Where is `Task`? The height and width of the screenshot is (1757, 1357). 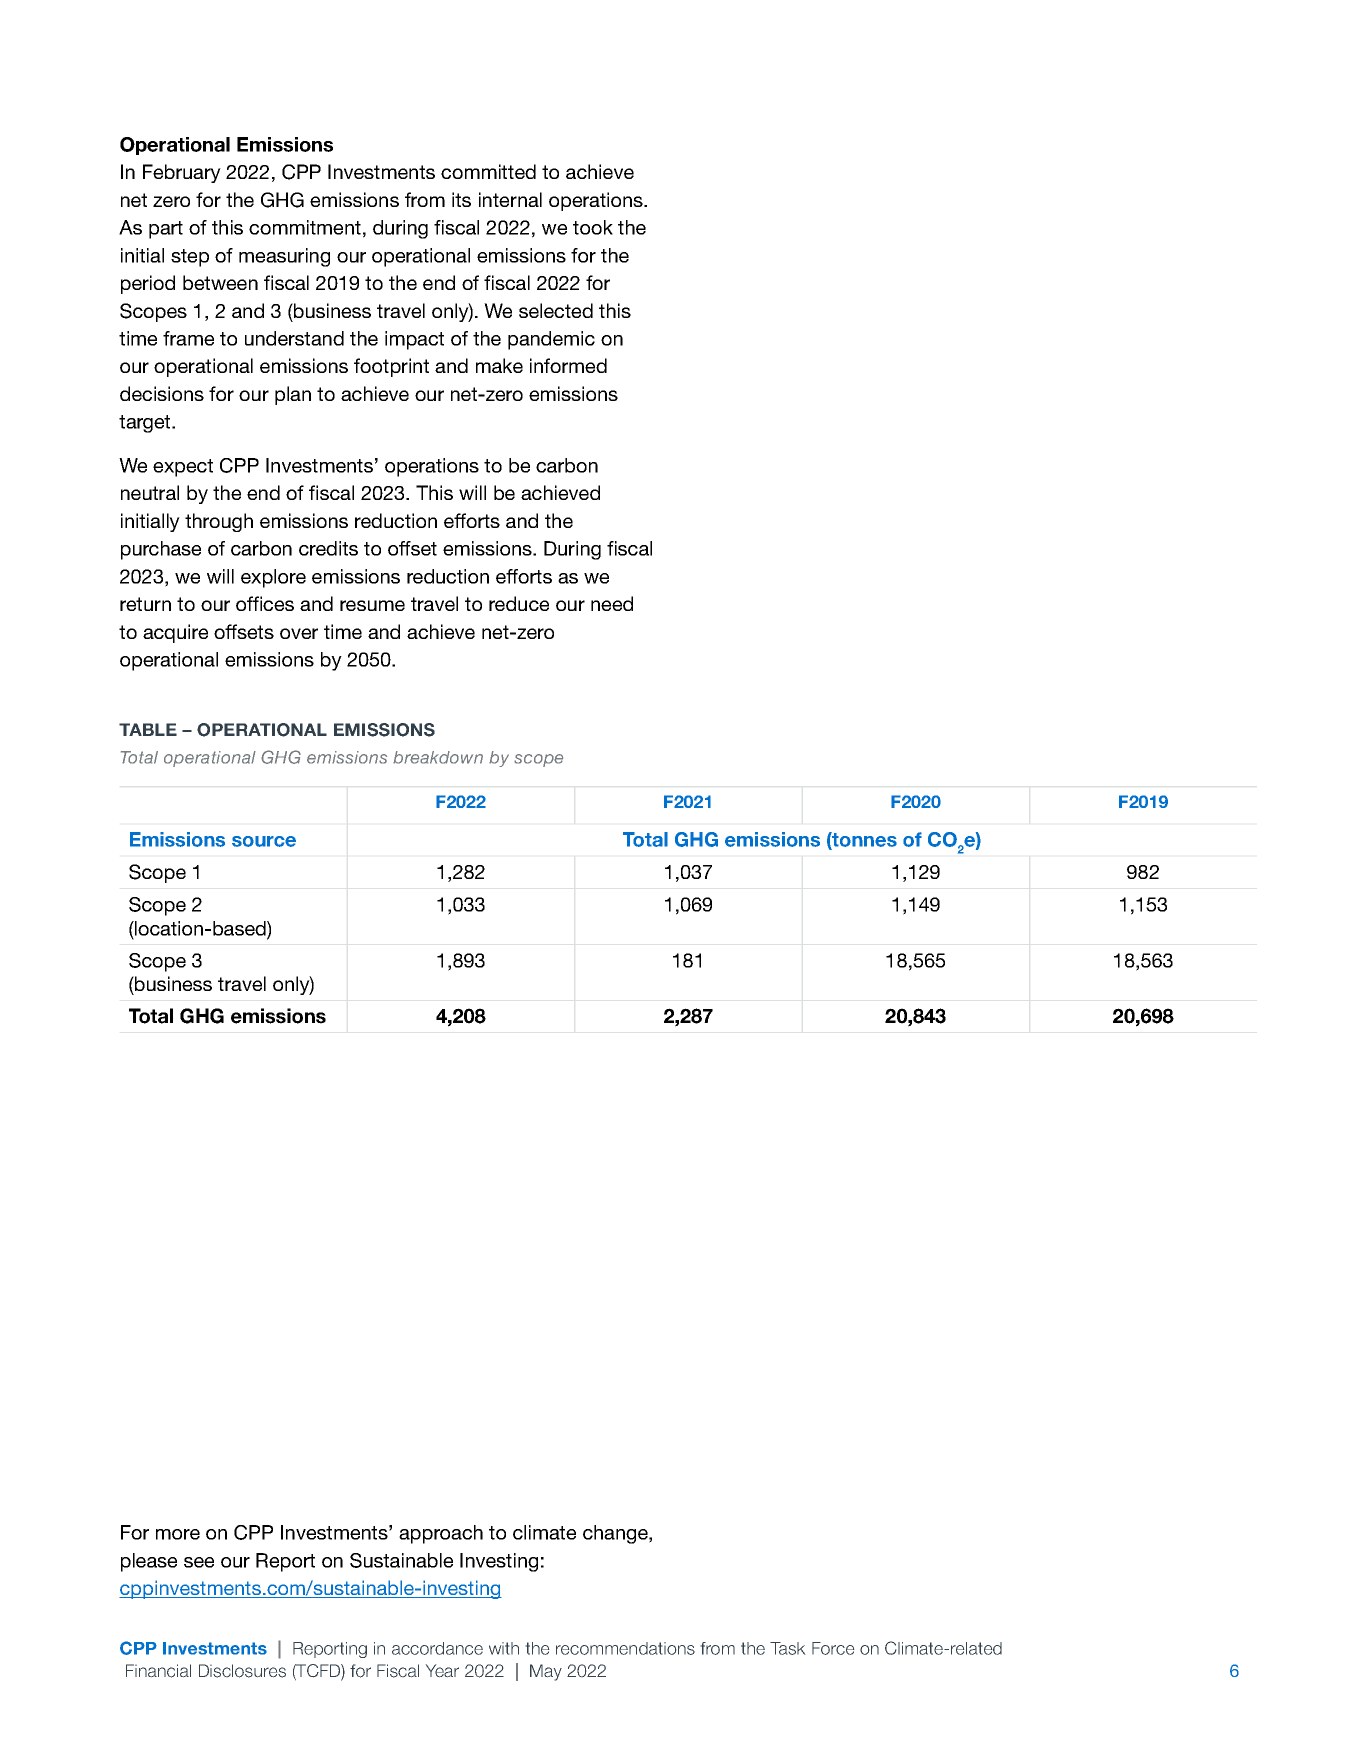 Task is located at coordinates (788, 1648).
